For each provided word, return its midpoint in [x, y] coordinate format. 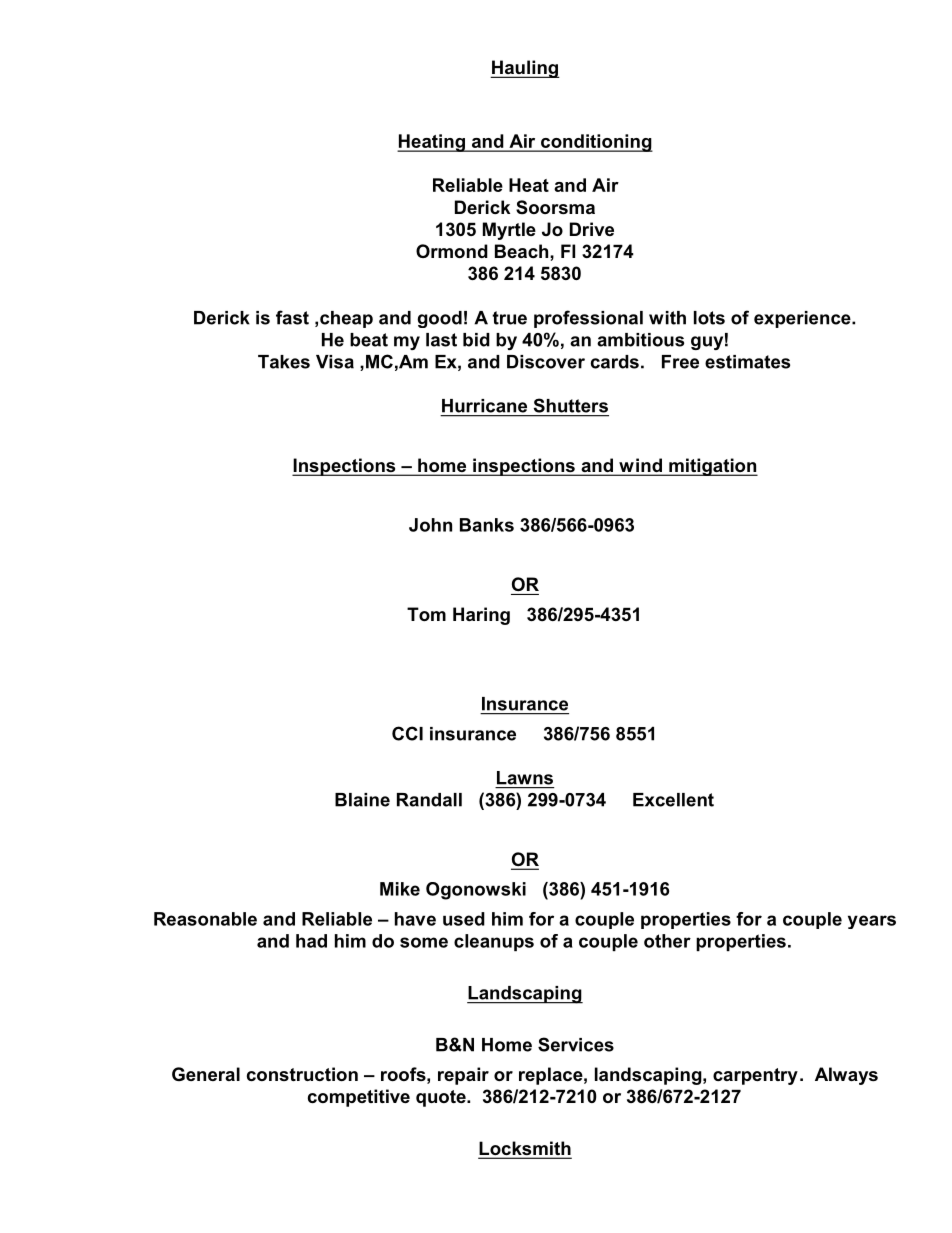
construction [302, 1074]
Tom [426, 614]
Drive [592, 229]
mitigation [712, 467]
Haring [481, 616]
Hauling [525, 69]
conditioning [596, 143]
